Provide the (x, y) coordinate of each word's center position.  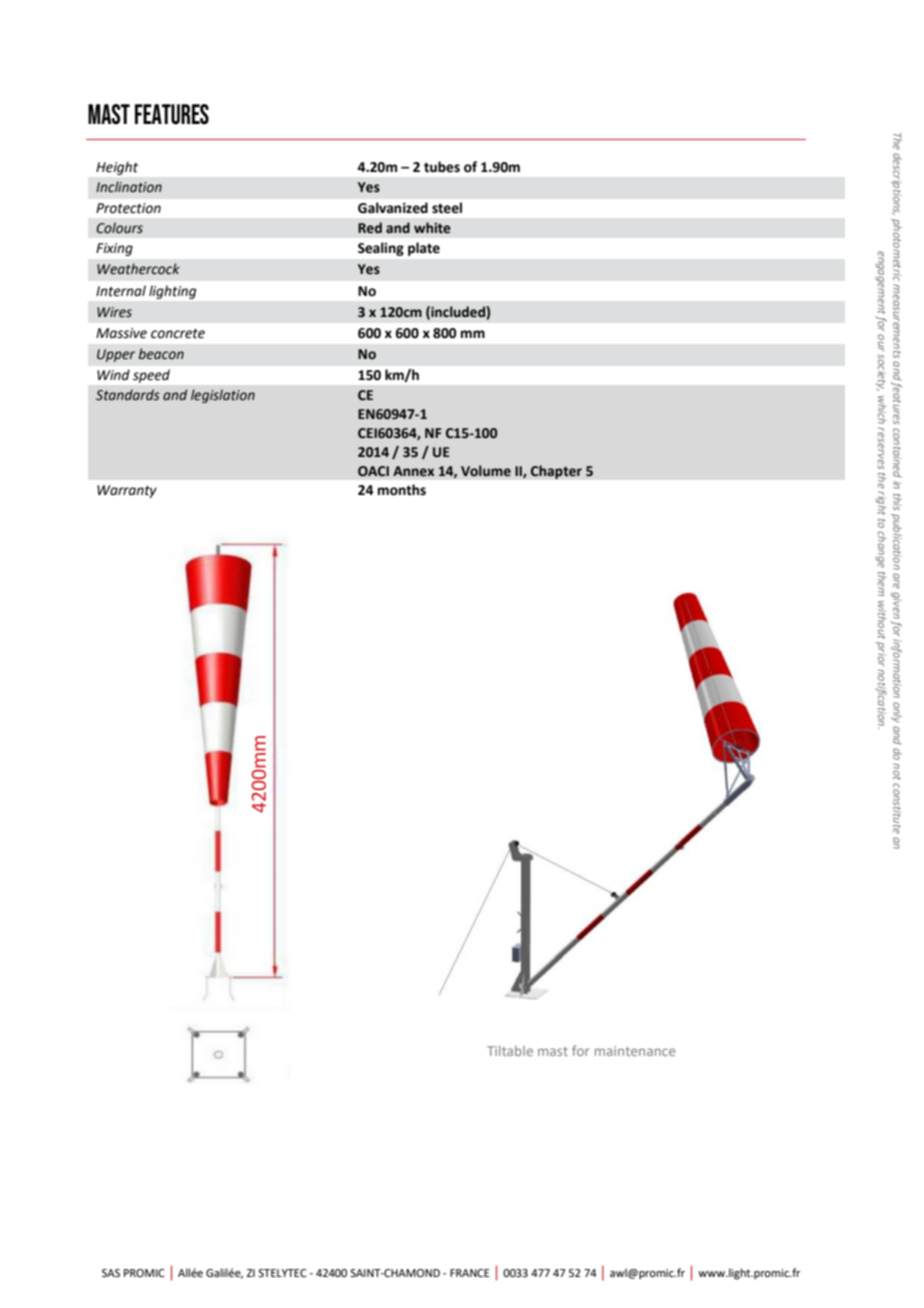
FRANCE (469, 1273)
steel (447, 208)
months (402, 490)
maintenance (635, 1051)
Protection (128, 208)
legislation (223, 396)
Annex (413, 471)
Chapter (556, 472)
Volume (486, 471)
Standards (128, 395)
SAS (111, 1273)
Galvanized (393, 208)
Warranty (127, 491)
